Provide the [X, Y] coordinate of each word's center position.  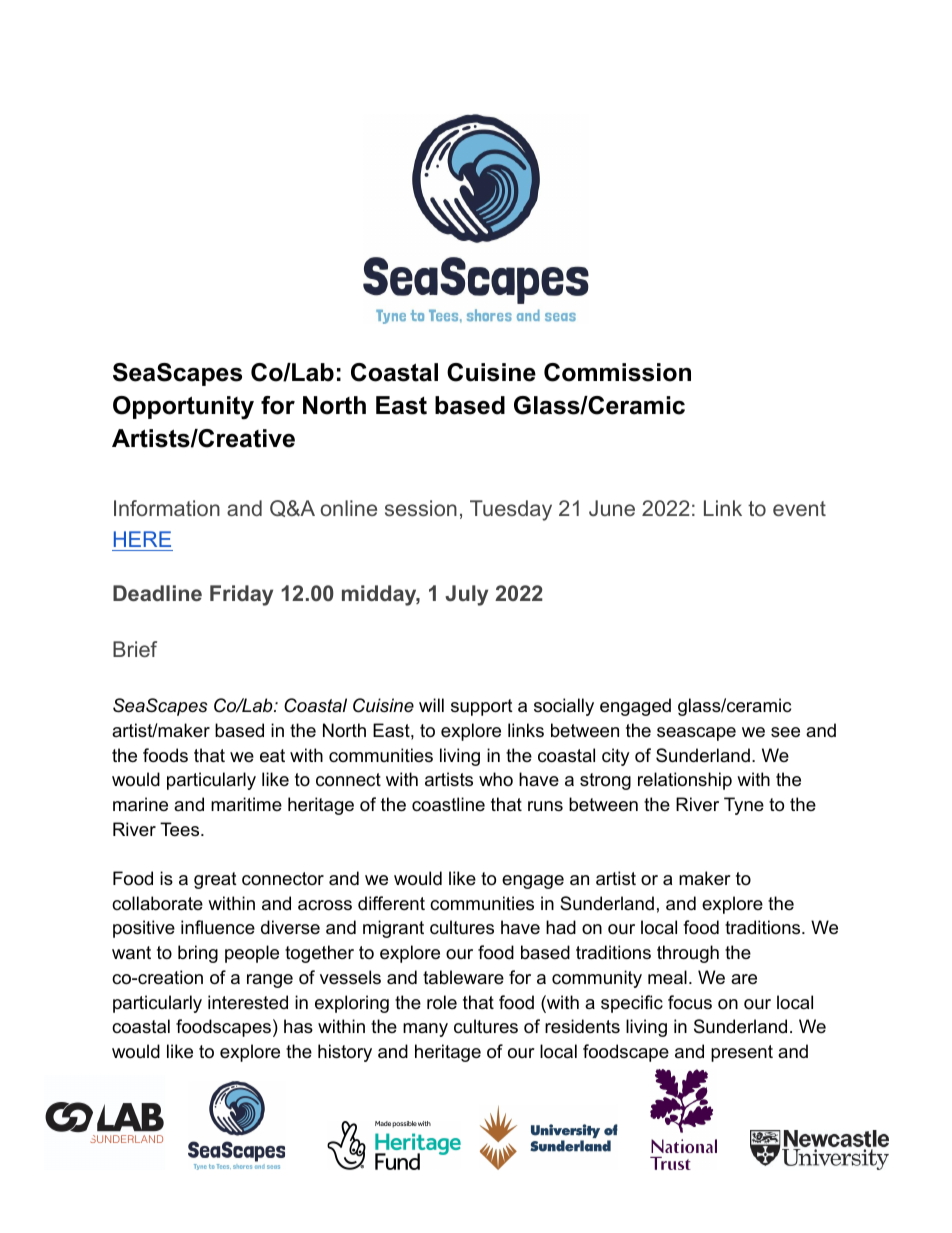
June [612, 508]
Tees [181, 829]
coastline [448, 804]
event [799, 508]
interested [248, 1002]
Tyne [744, 806]
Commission [617, 372]
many [425, 1030]
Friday [241, 595]
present [742, 1053]
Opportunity [183, 408]
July [466, 595]
